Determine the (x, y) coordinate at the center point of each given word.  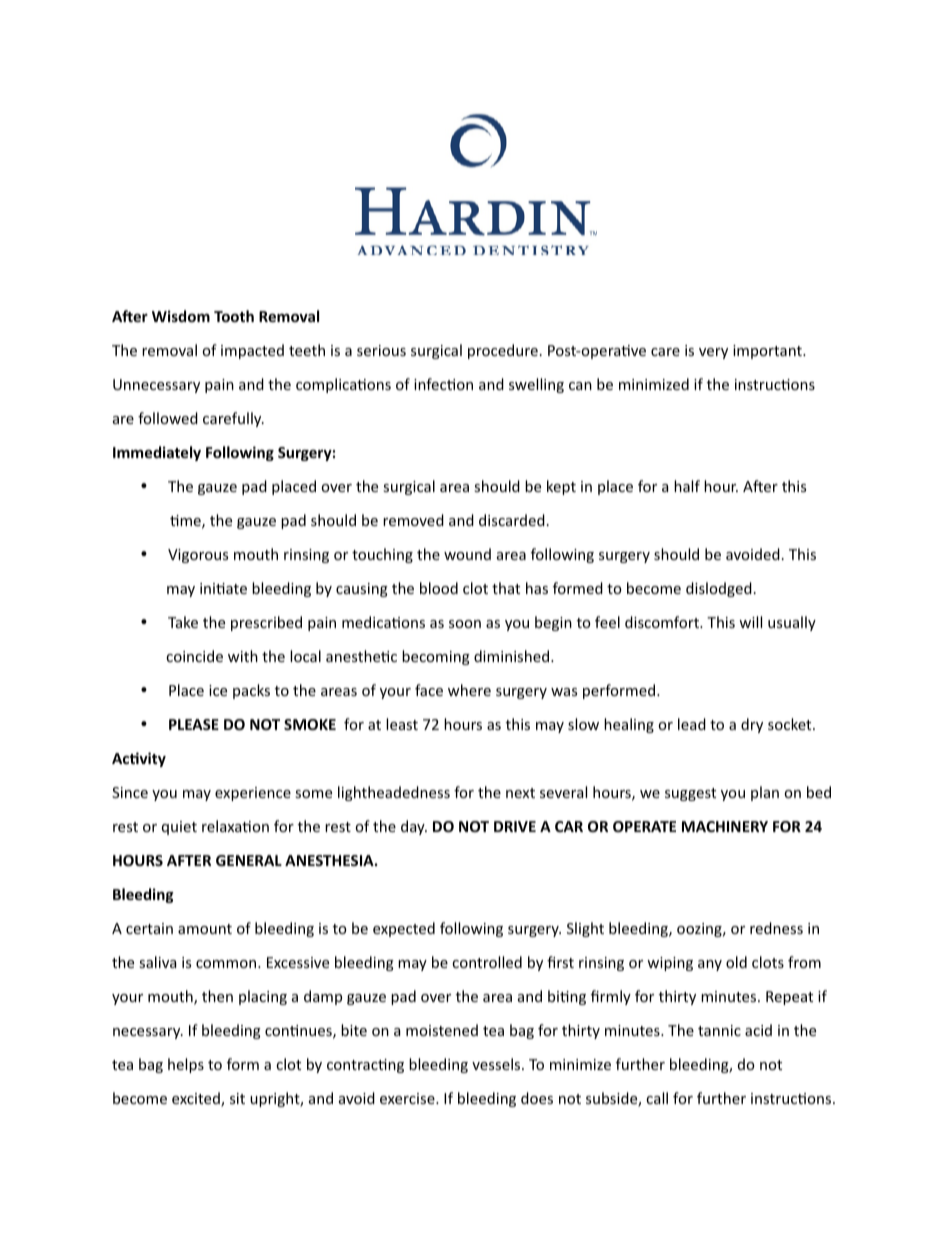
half (687, 486)
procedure (503, 351)
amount (205, 929)
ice (218, 690)
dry (752, 725)
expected (404, 929)
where (469, 690)
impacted (252, 351)
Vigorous (198, 556)
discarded (512, 520)
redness (776, 928)
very (713, 353)
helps (186, 1065)
